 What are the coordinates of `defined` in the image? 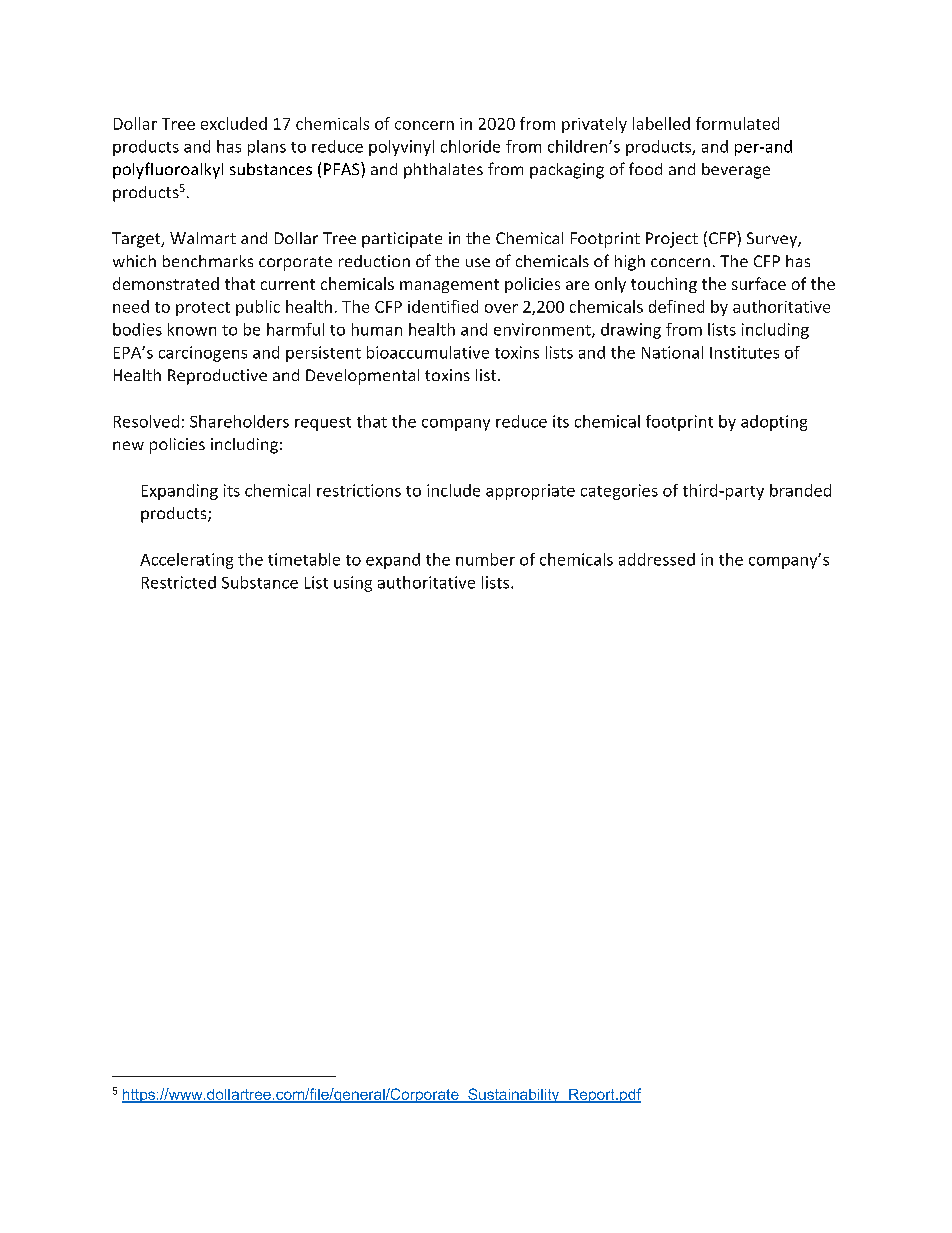 It's located at (676, 306).
